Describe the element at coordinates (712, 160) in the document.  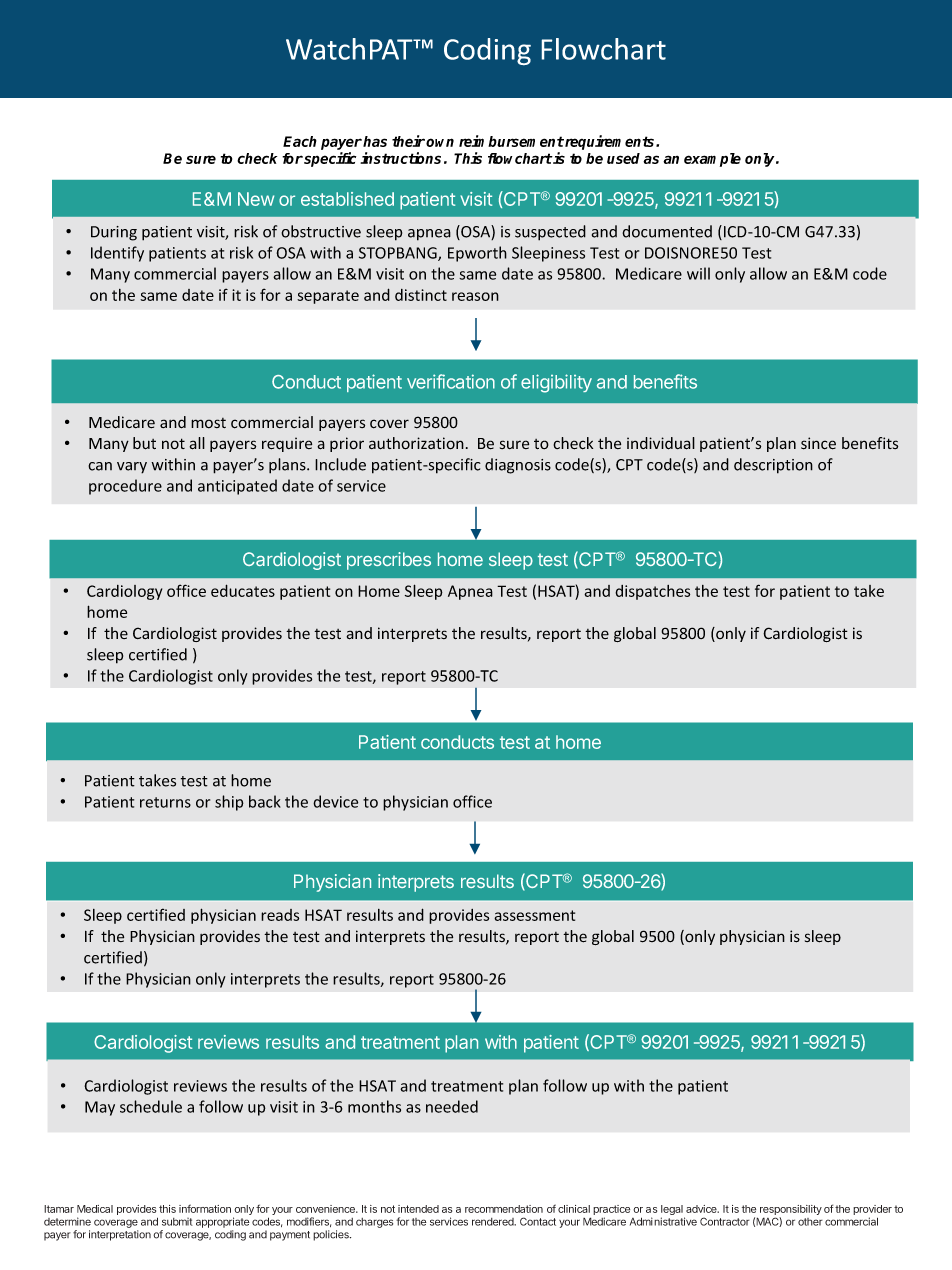
I see `example` at that location.
